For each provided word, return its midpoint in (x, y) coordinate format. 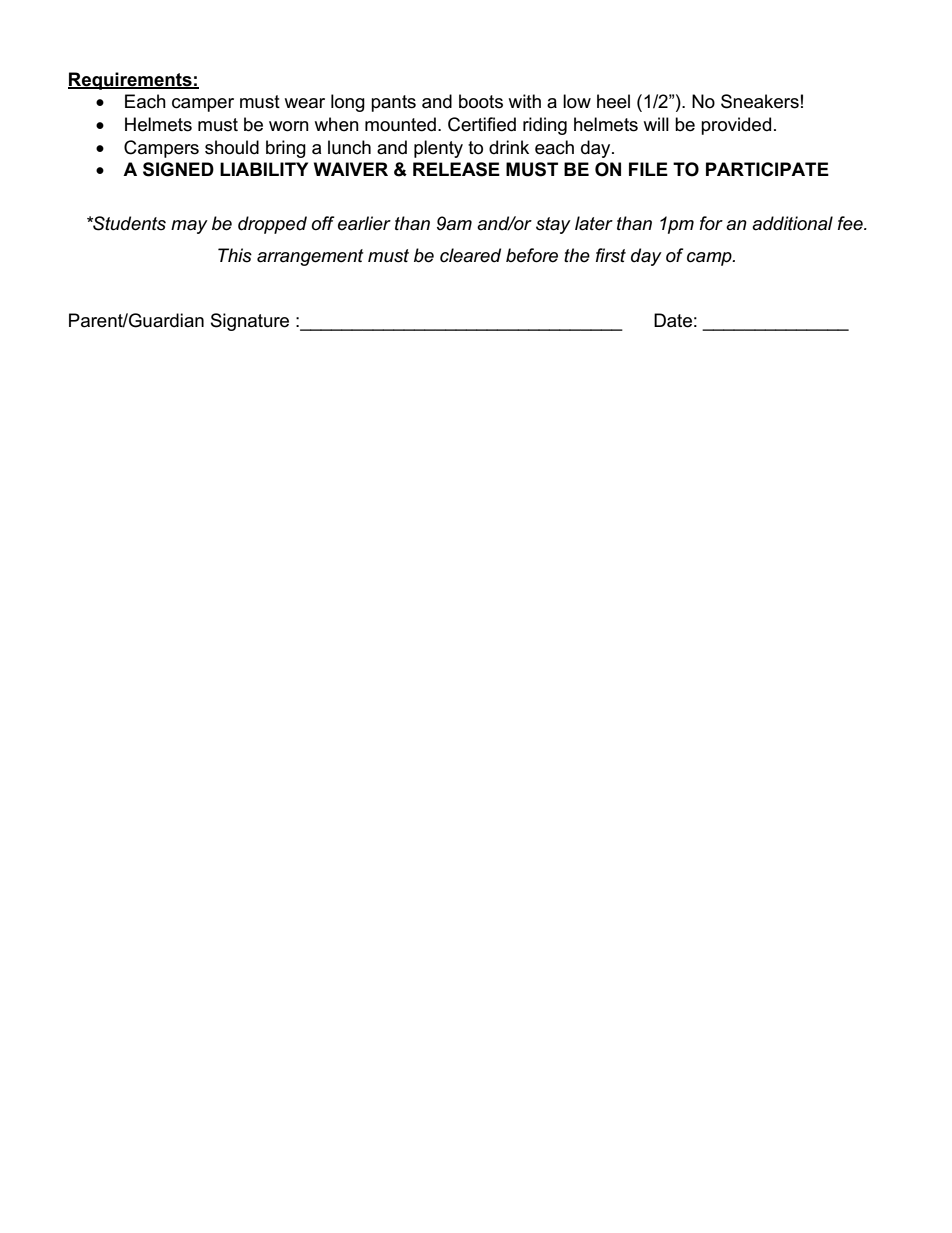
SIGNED (178, 169)
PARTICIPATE (767, 169)
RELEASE (456, 169)
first (611, 255)
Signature (250, 322)
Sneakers (760, 101)
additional (792, 223)
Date (673, 320)
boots (481, 101)
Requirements (131, 81)
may (189, 227)
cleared (470, 255)
